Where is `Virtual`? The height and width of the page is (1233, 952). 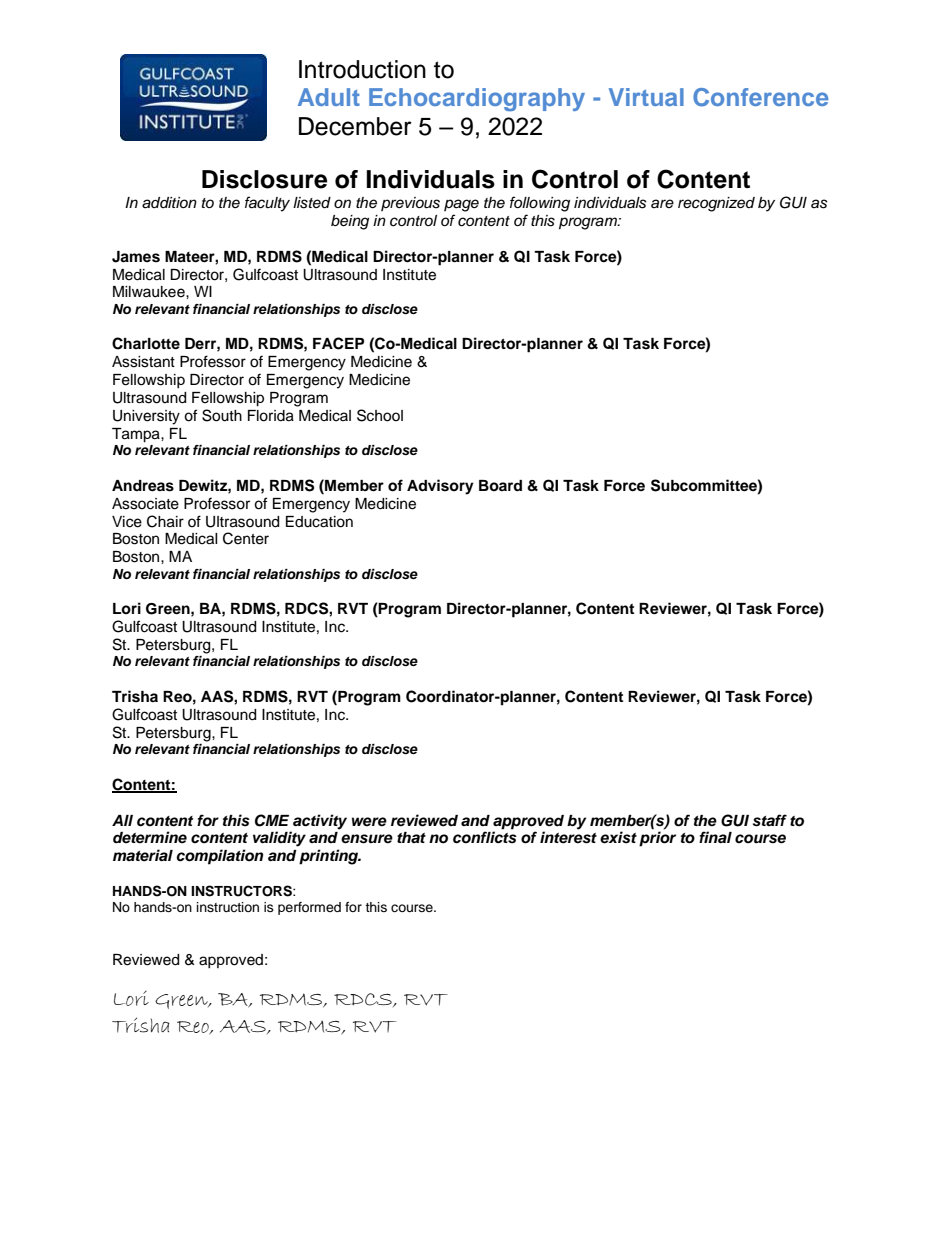
Virtual is located at coordinates (646, 97).
